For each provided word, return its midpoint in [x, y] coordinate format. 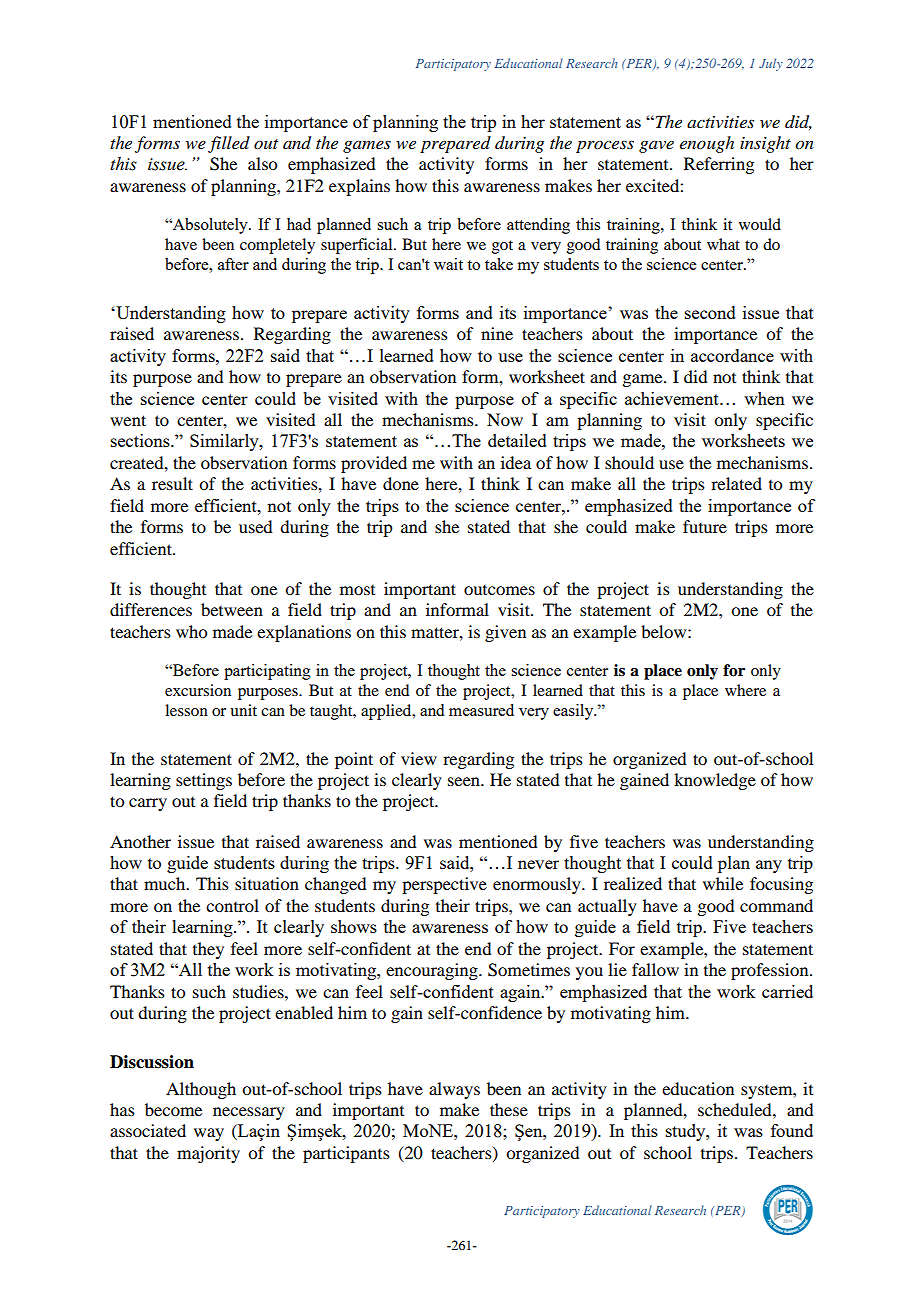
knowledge [715, 781]
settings [204, 781]
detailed [517, 440]
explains [359, 187]
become [173, 1109]
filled [229, 144]
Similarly [225, 442]
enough [707, 144]
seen [465, 781]
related [736, 483]
